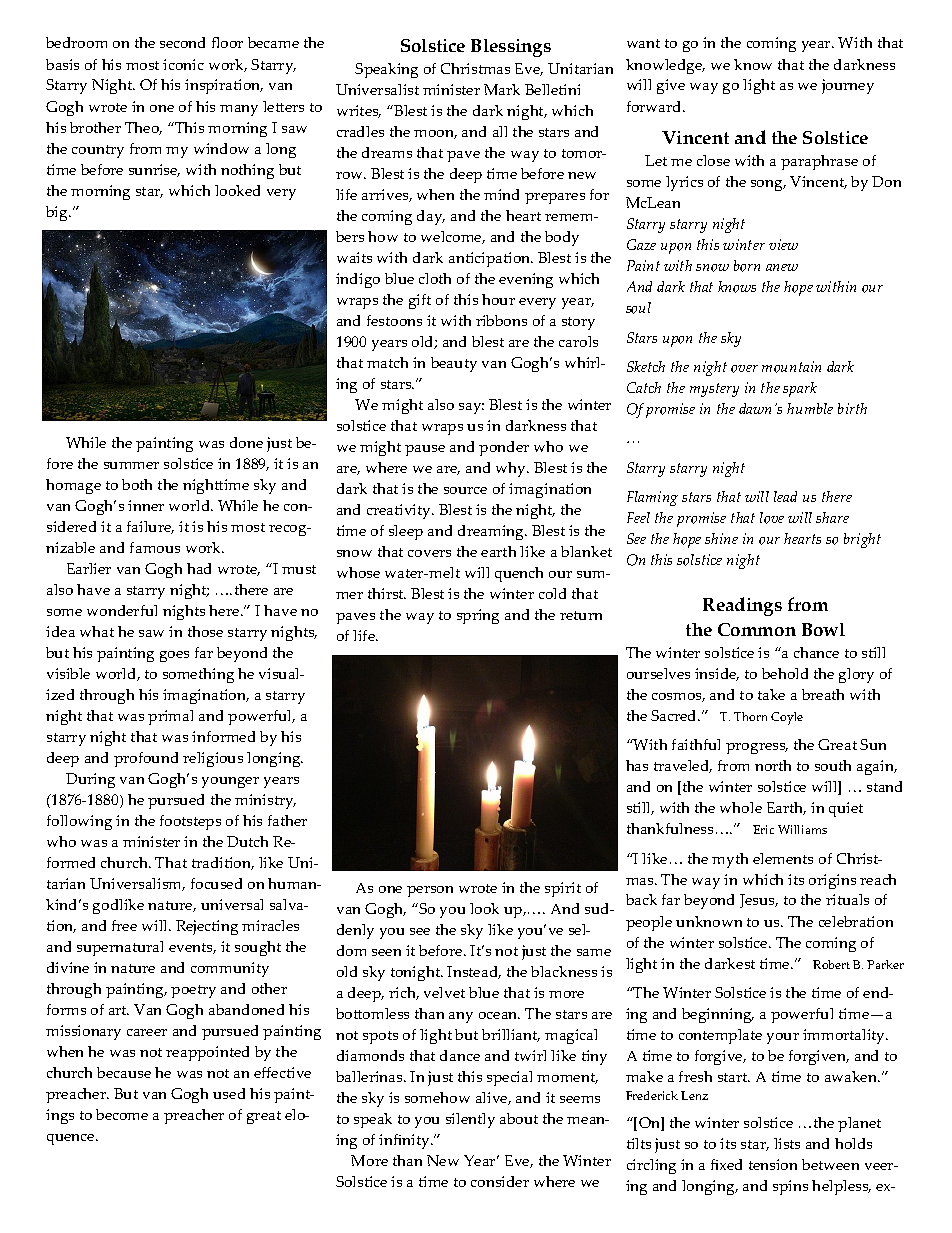  I want to click on wonderful, so click(122, 610).
